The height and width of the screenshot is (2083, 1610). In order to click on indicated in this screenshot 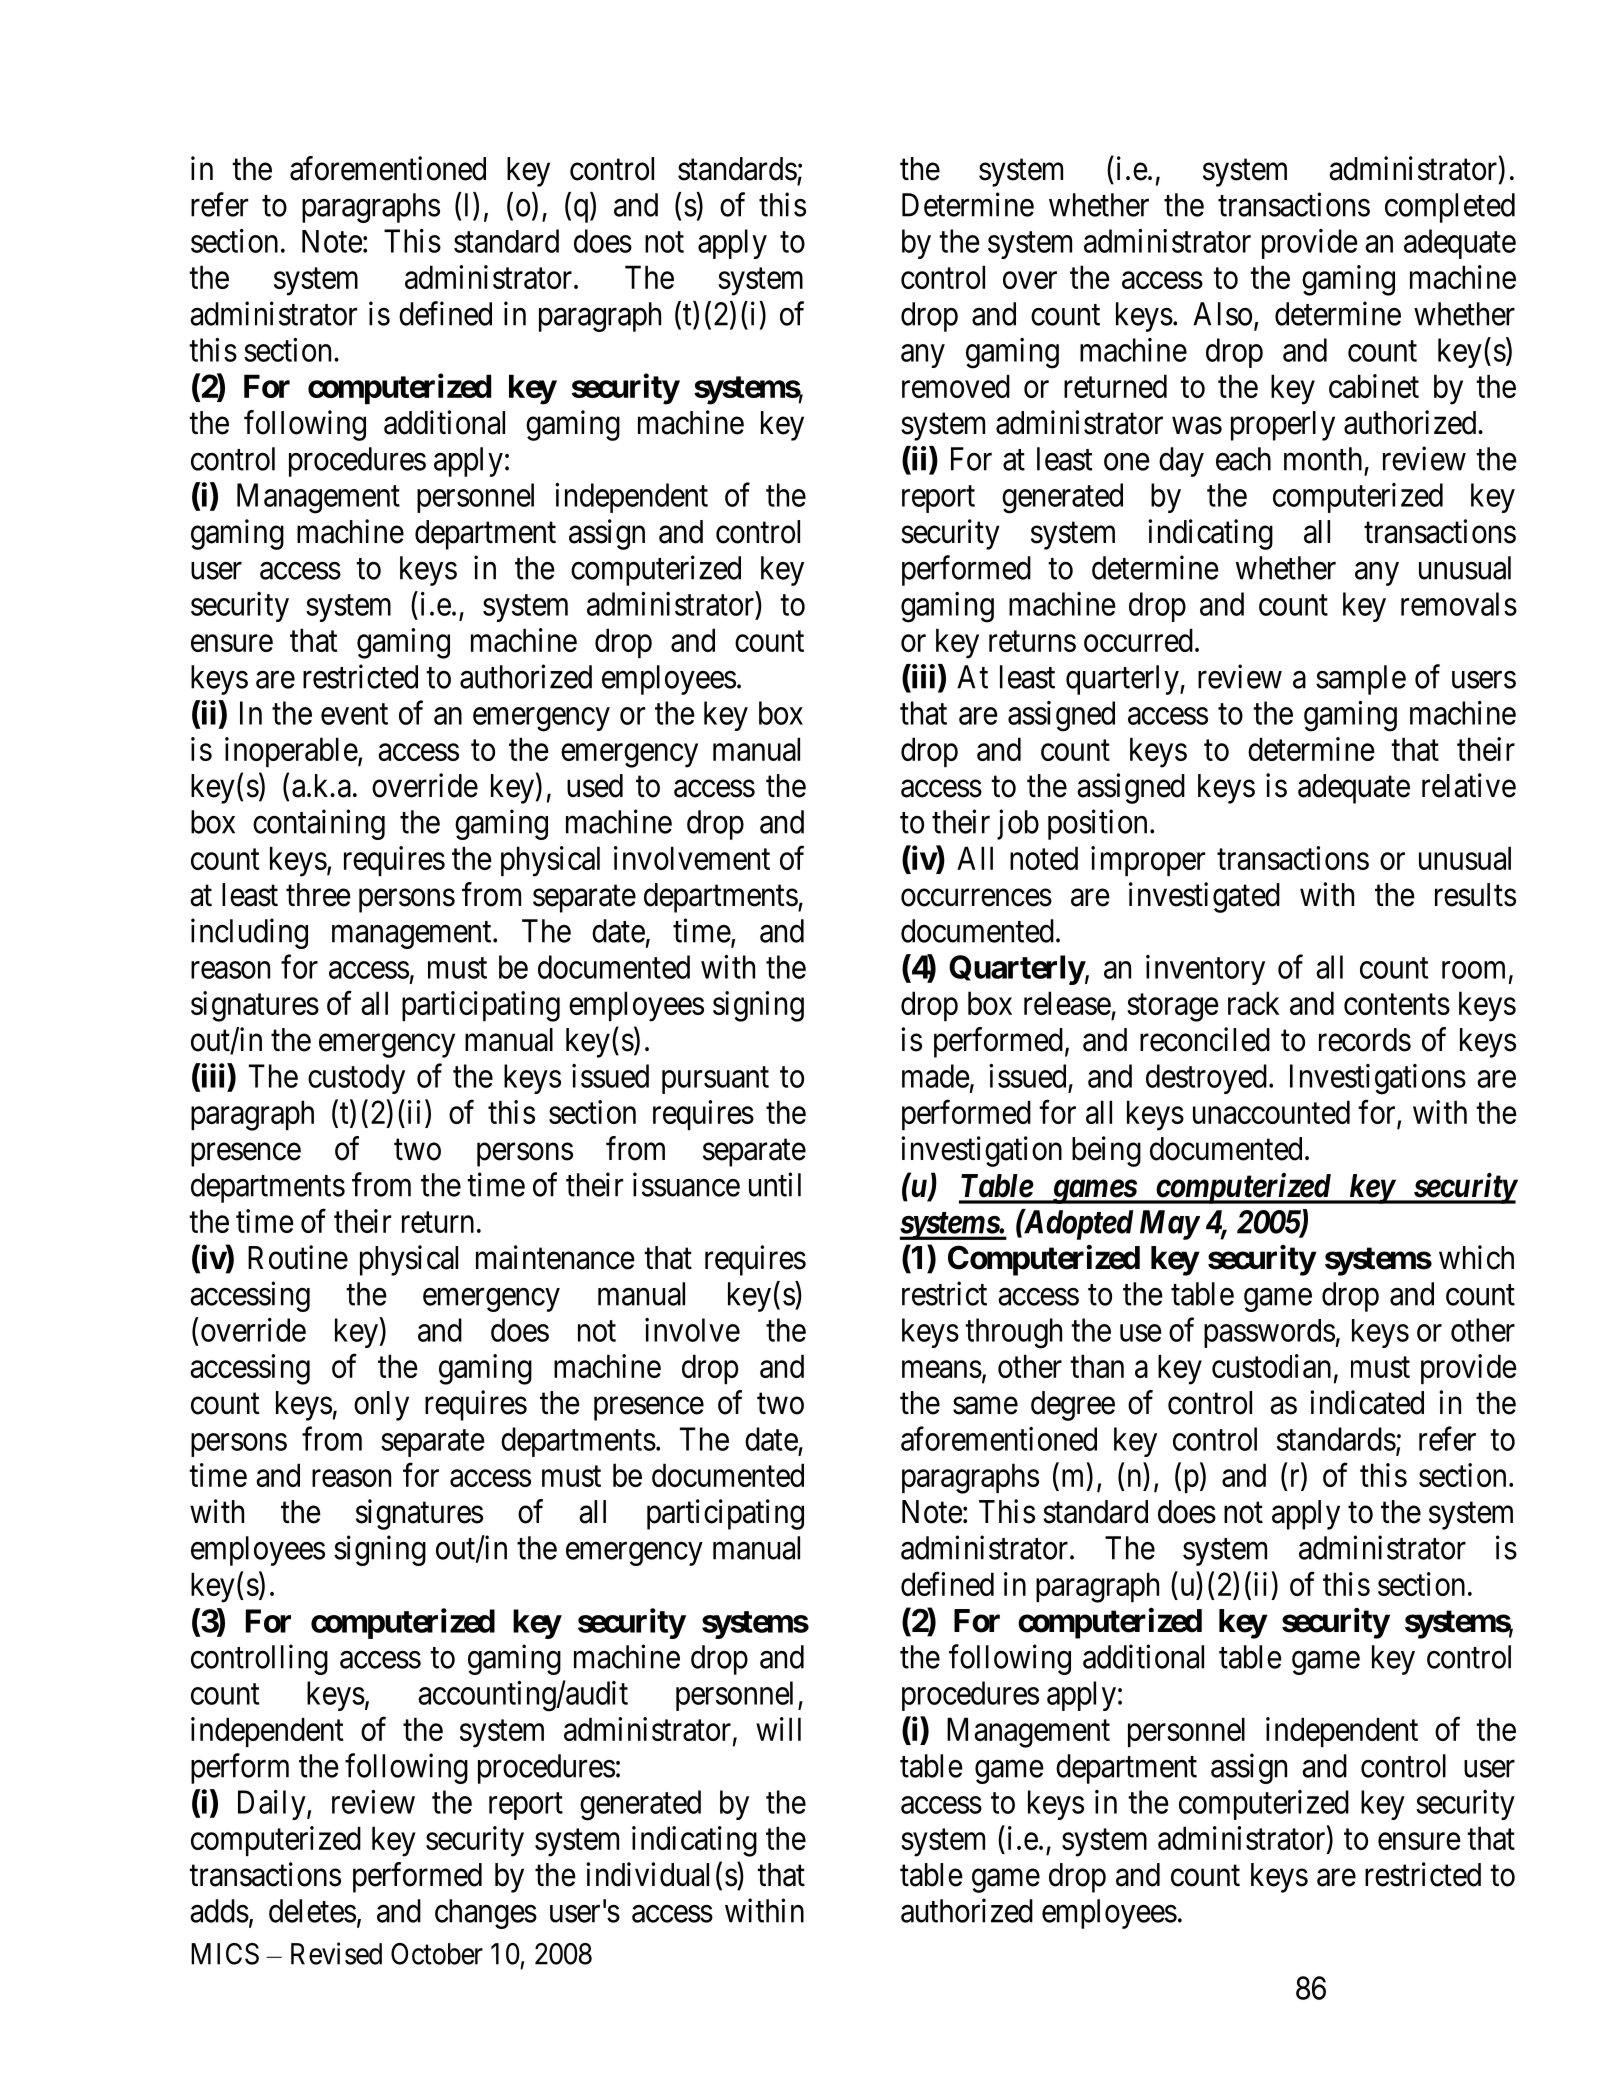, I will do `click(1367, 1402)`.
